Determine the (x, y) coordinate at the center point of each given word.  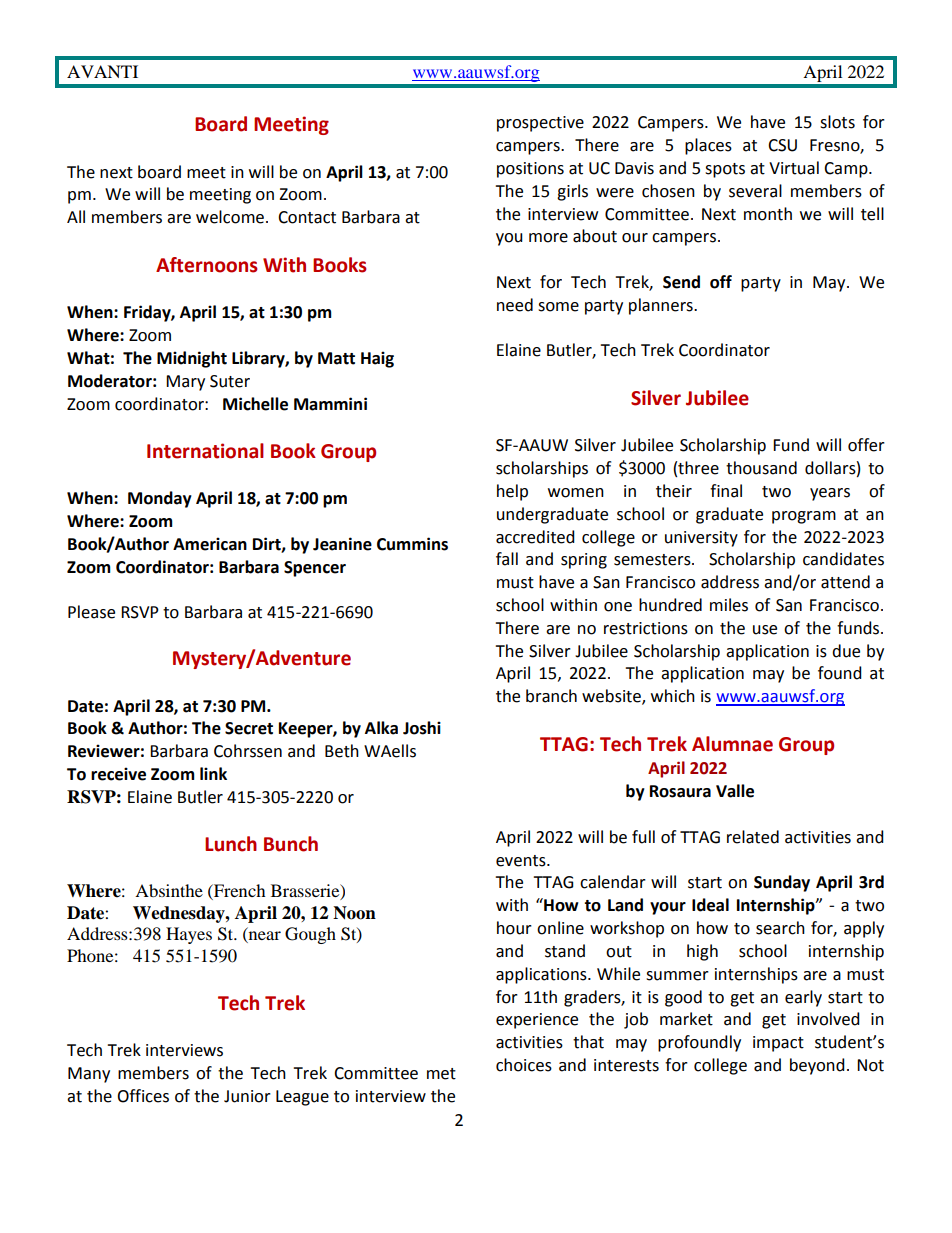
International (205, 451)
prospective (540, 124)
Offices (143, 1096)
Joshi (422, 728)
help (512, 492)
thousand (761, 468)
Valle (735, 791)
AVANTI (102, 71)
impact (778, 1044)
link (213, 773)
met (441, 1074)
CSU (782, 145)
